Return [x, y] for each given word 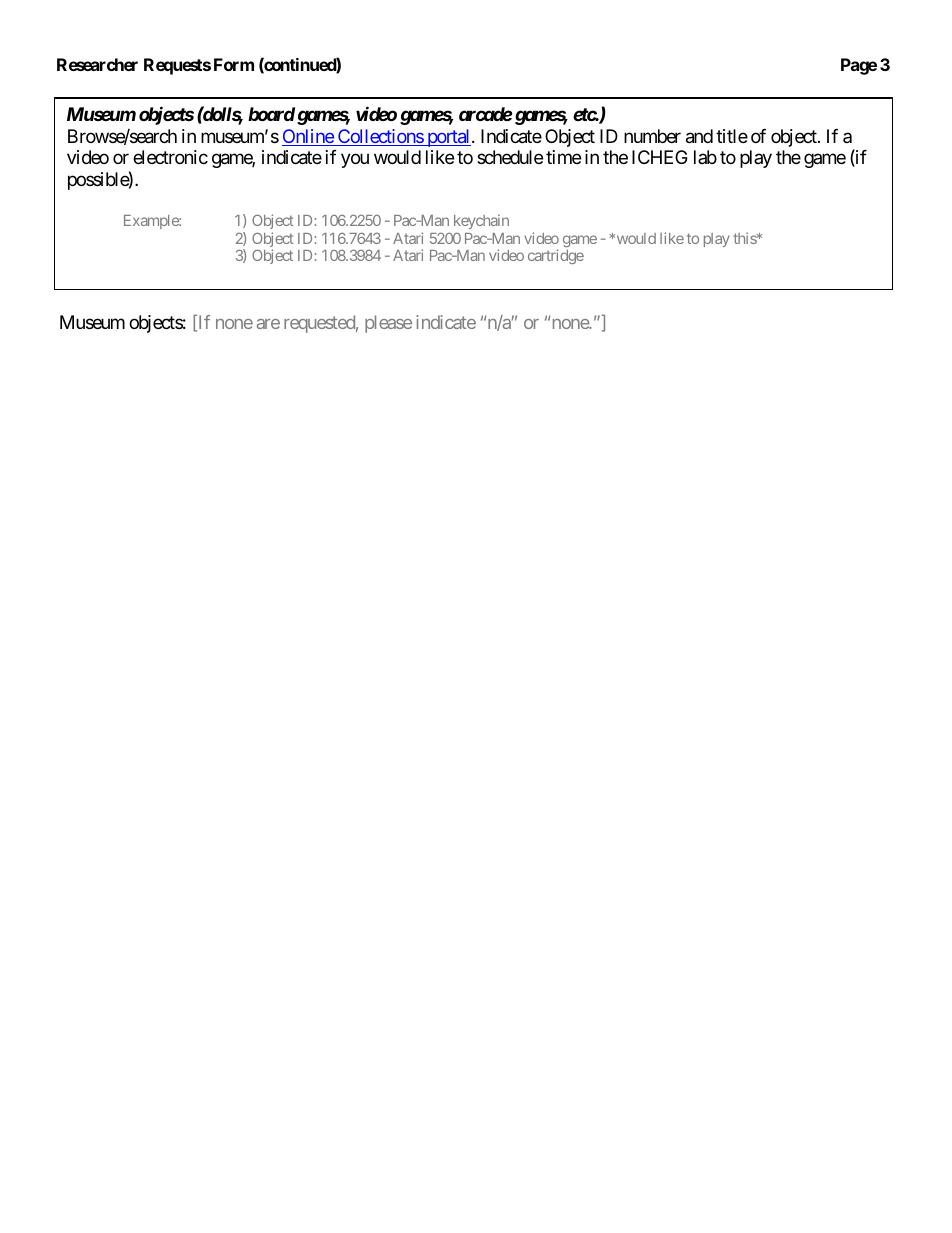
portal [449, 138]
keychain [481, 221]
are [268, 324]
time [563, 157]
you [355, 161]
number [652, 136]
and [699, 136]
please [388, 324]
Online [308, 137]
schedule [510, 157]
